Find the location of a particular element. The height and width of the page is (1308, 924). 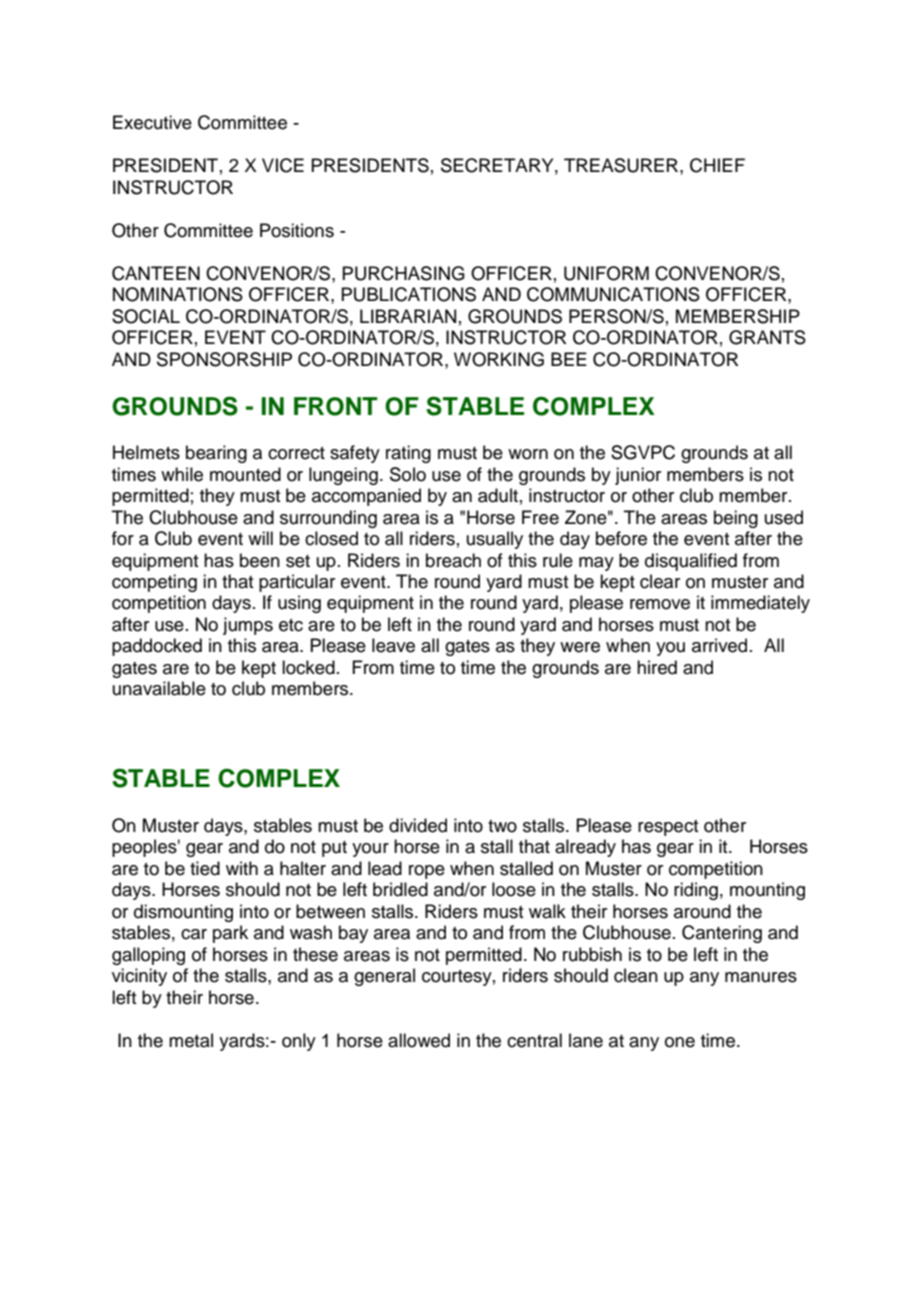

VICE is located at coordinates (283, 165).
